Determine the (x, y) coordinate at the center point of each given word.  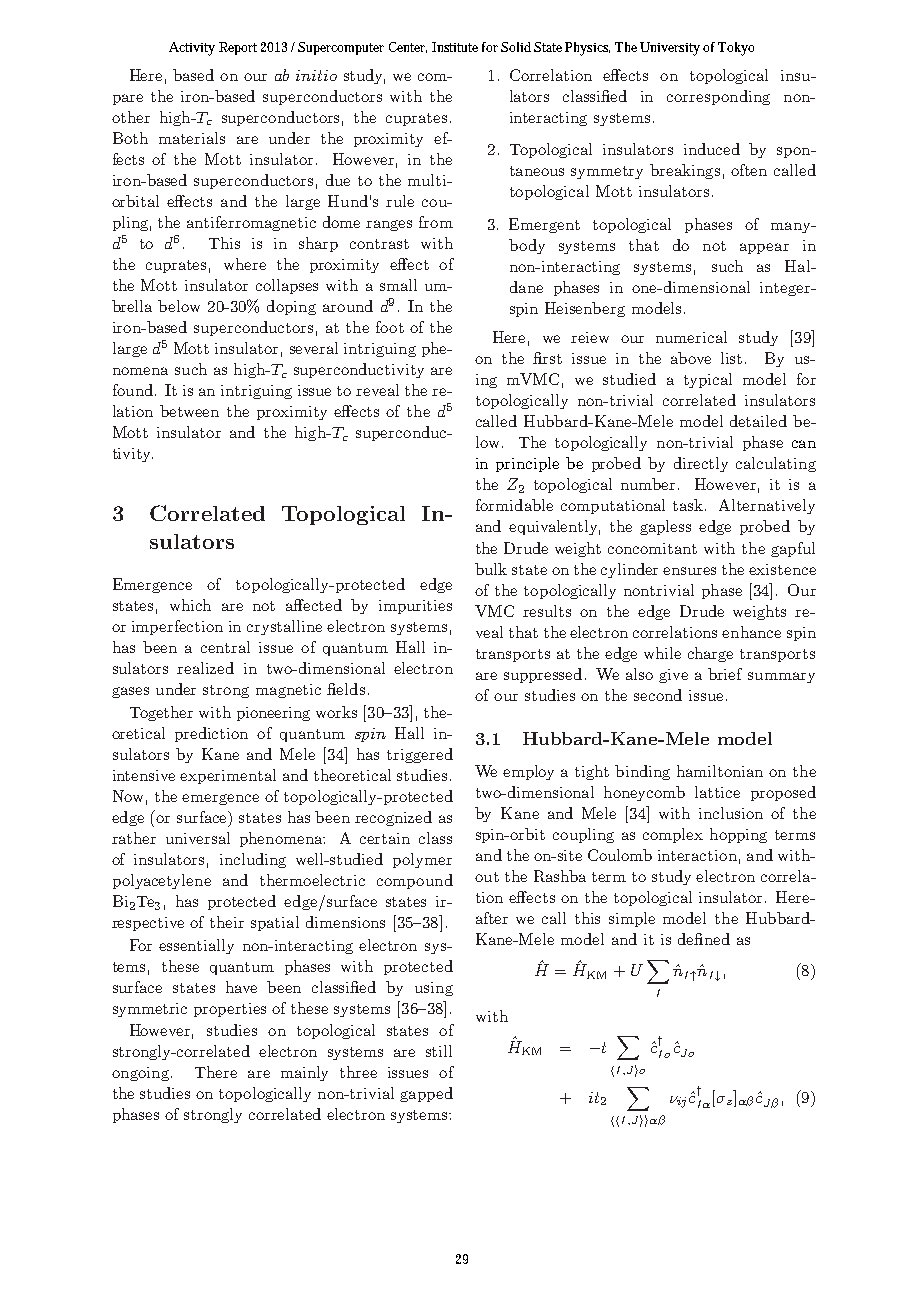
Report (238, 48)
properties (230, 1010)
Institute (455, 47)
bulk (491, 569)
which (190, 605)
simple (632, 919)
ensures (689, 571)
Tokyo (736, 49)
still (439, 1051)
